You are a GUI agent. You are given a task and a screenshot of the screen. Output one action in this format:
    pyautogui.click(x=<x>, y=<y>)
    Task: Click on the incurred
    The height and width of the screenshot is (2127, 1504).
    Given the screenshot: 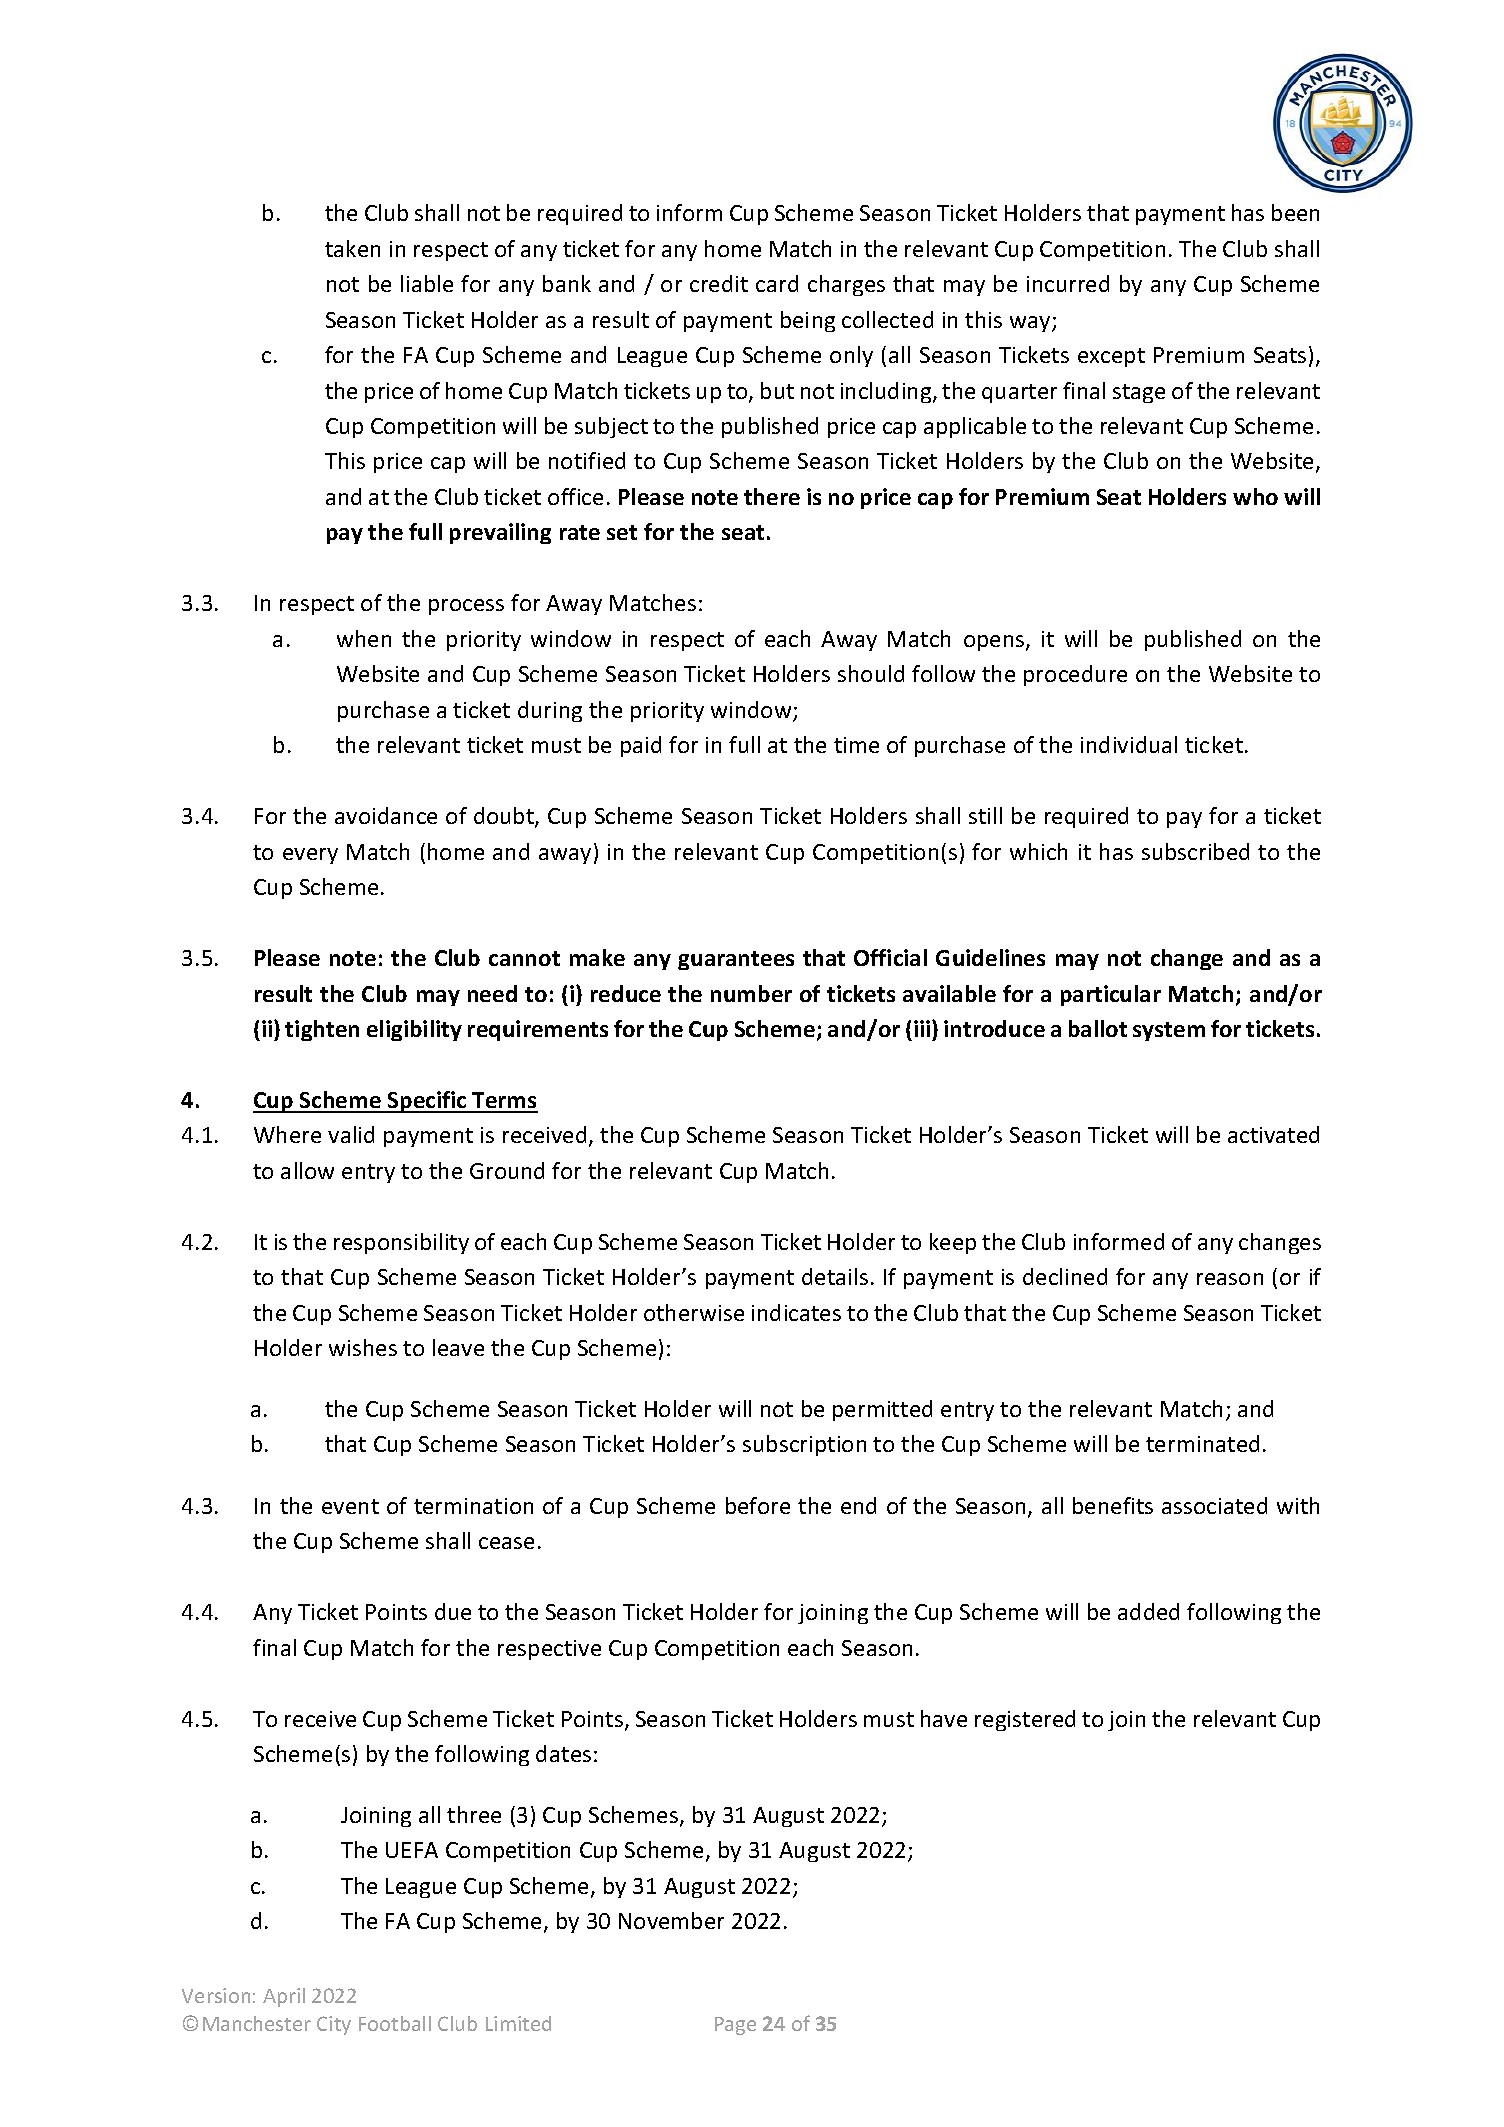 What is the action you would take?
    pyautogui.click(x=1068, y=283)
